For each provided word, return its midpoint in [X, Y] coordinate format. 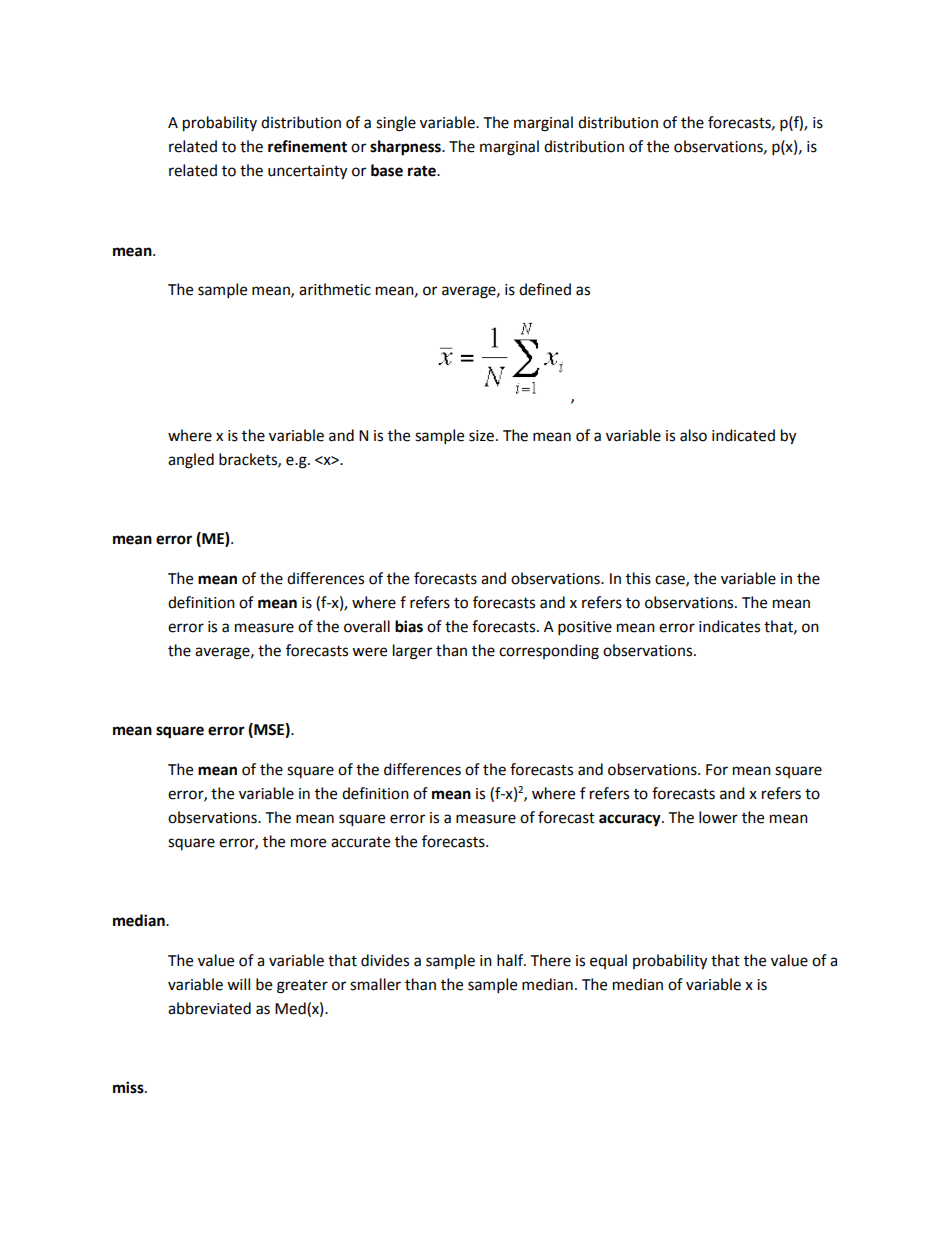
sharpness [406, 148]
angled [191, 461]
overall [367, 626]
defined [545, 289]
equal [608, 961]
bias [409, 626]
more [308, 843]
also [693, 435]
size [481, 436]
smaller [375, 984]
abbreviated [209, 1008]
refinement [307, 146]
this [638, 578]
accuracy [631, 820]
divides [385, 960]
